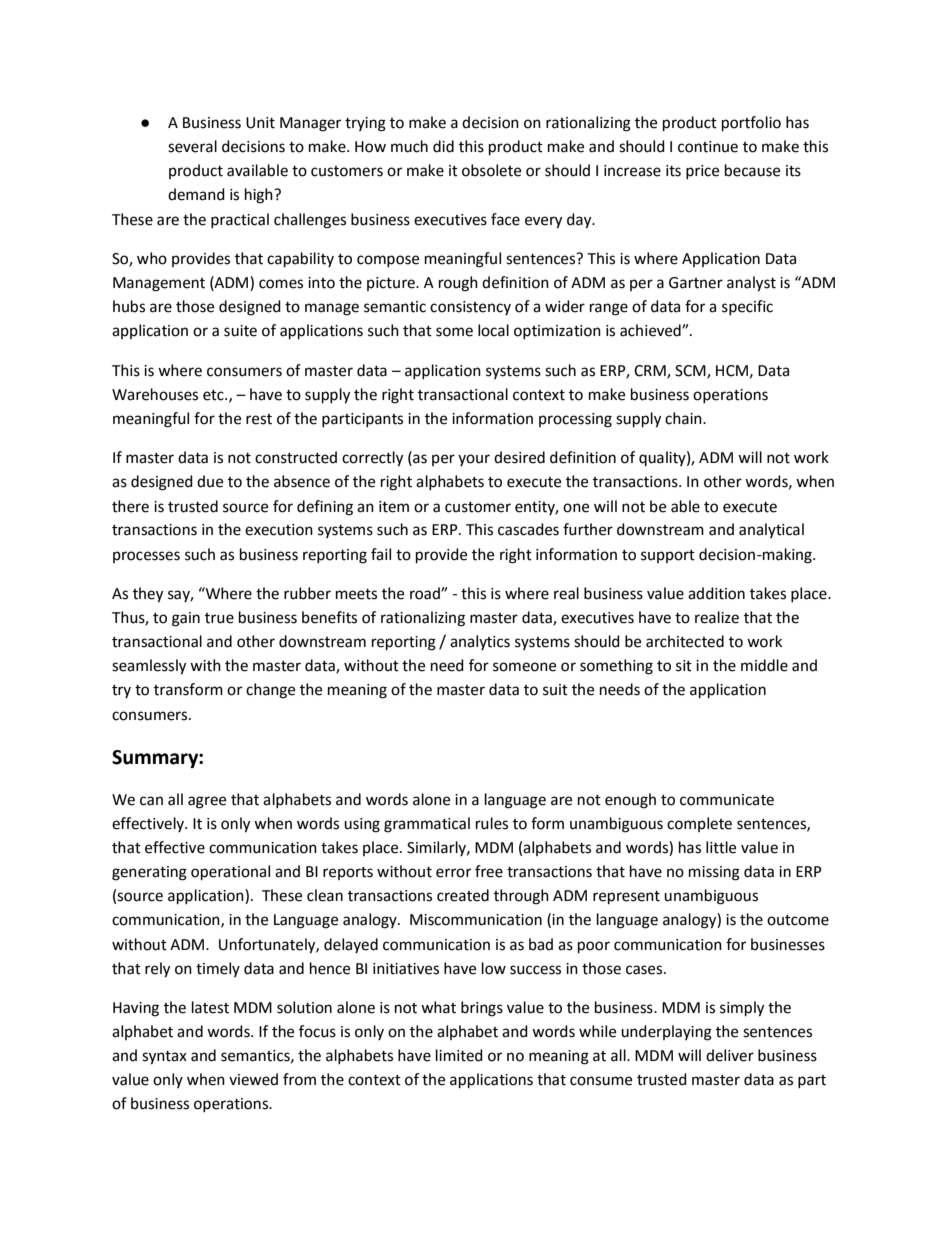  What do you see at coordinates (164, 1058) in the document?
I see `syntax` at bounding box center [164, 1058].
